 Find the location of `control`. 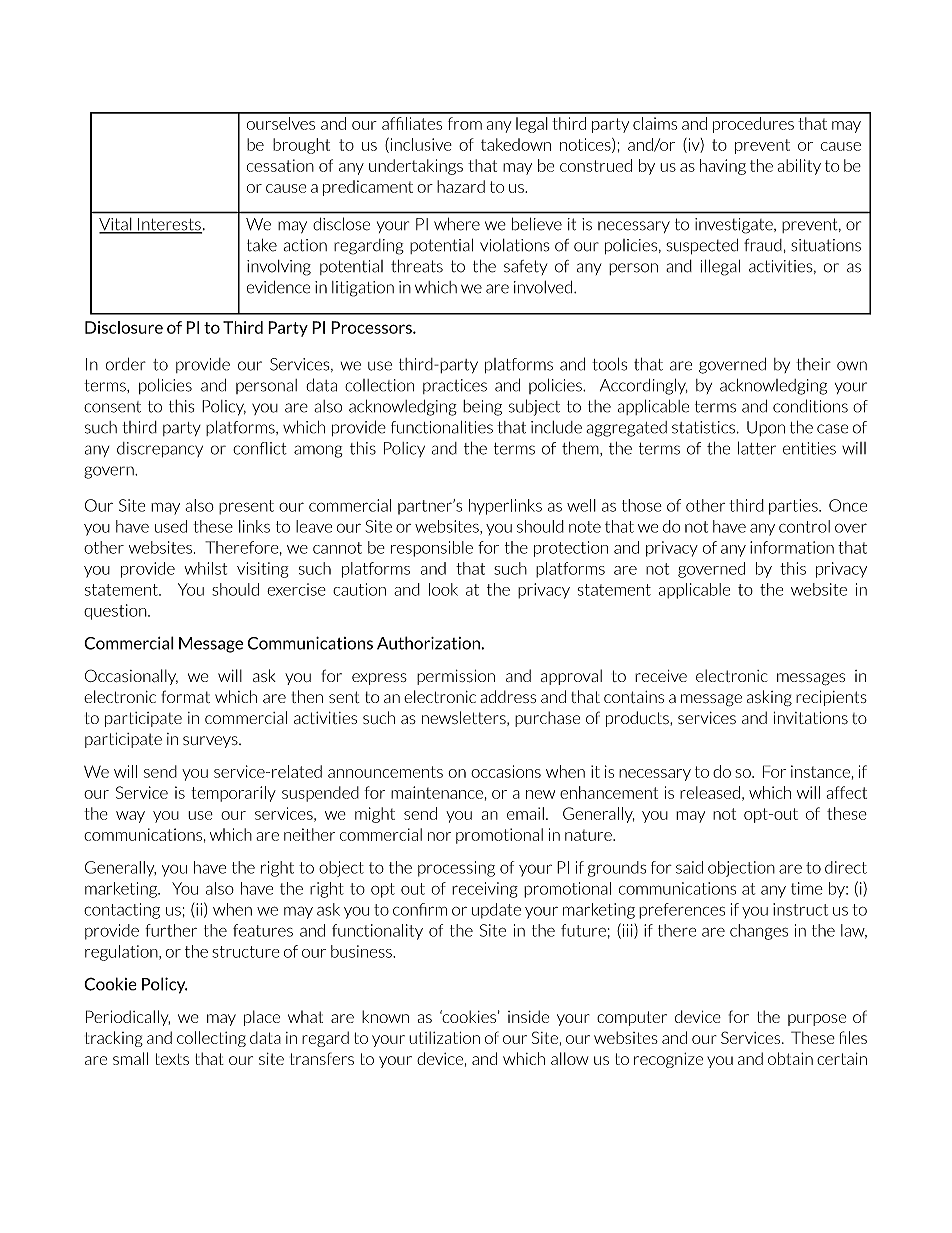

control is located at coordinates (804, 526).
